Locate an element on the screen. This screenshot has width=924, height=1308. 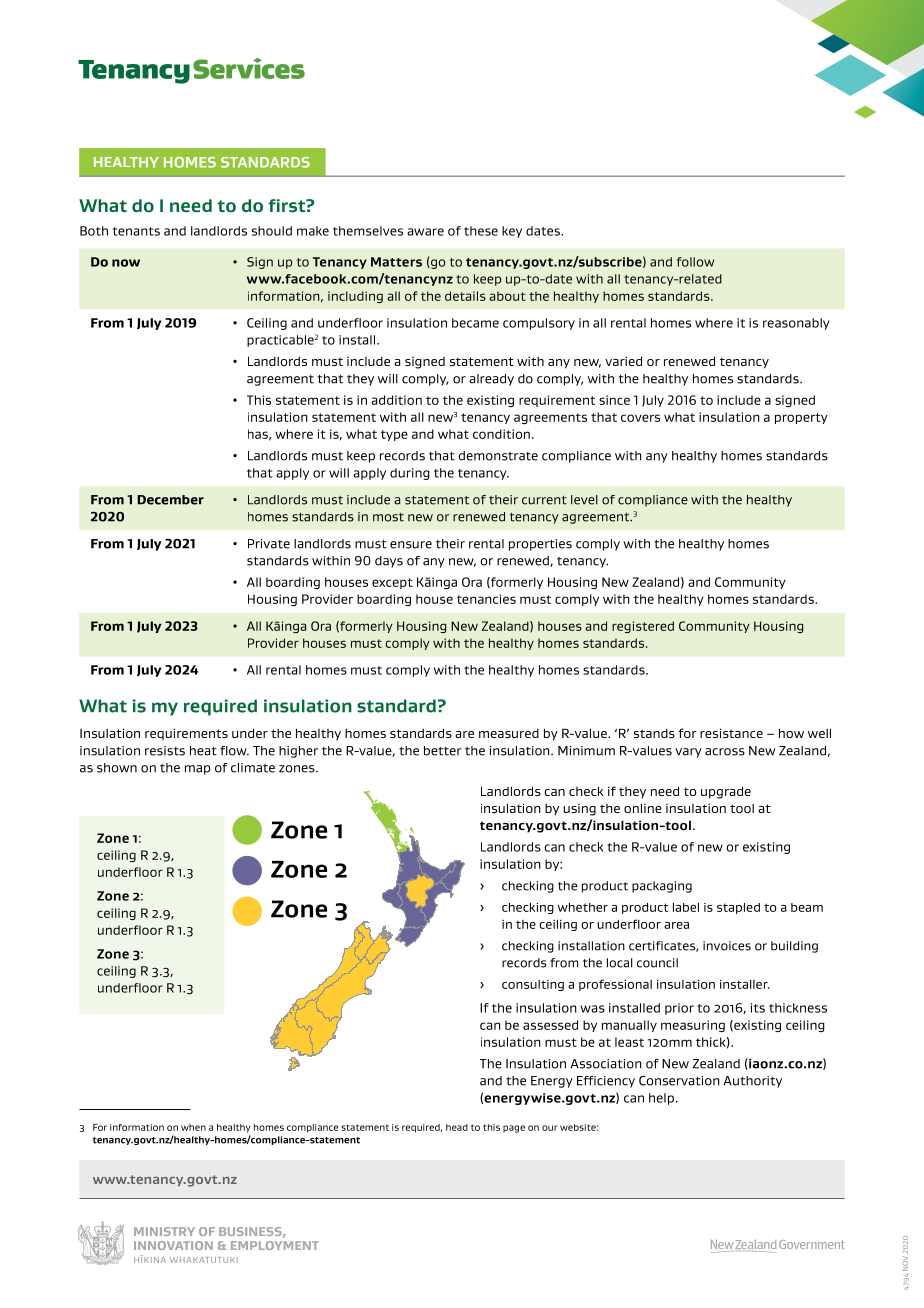
Private is located at coordinates (269, 544).
